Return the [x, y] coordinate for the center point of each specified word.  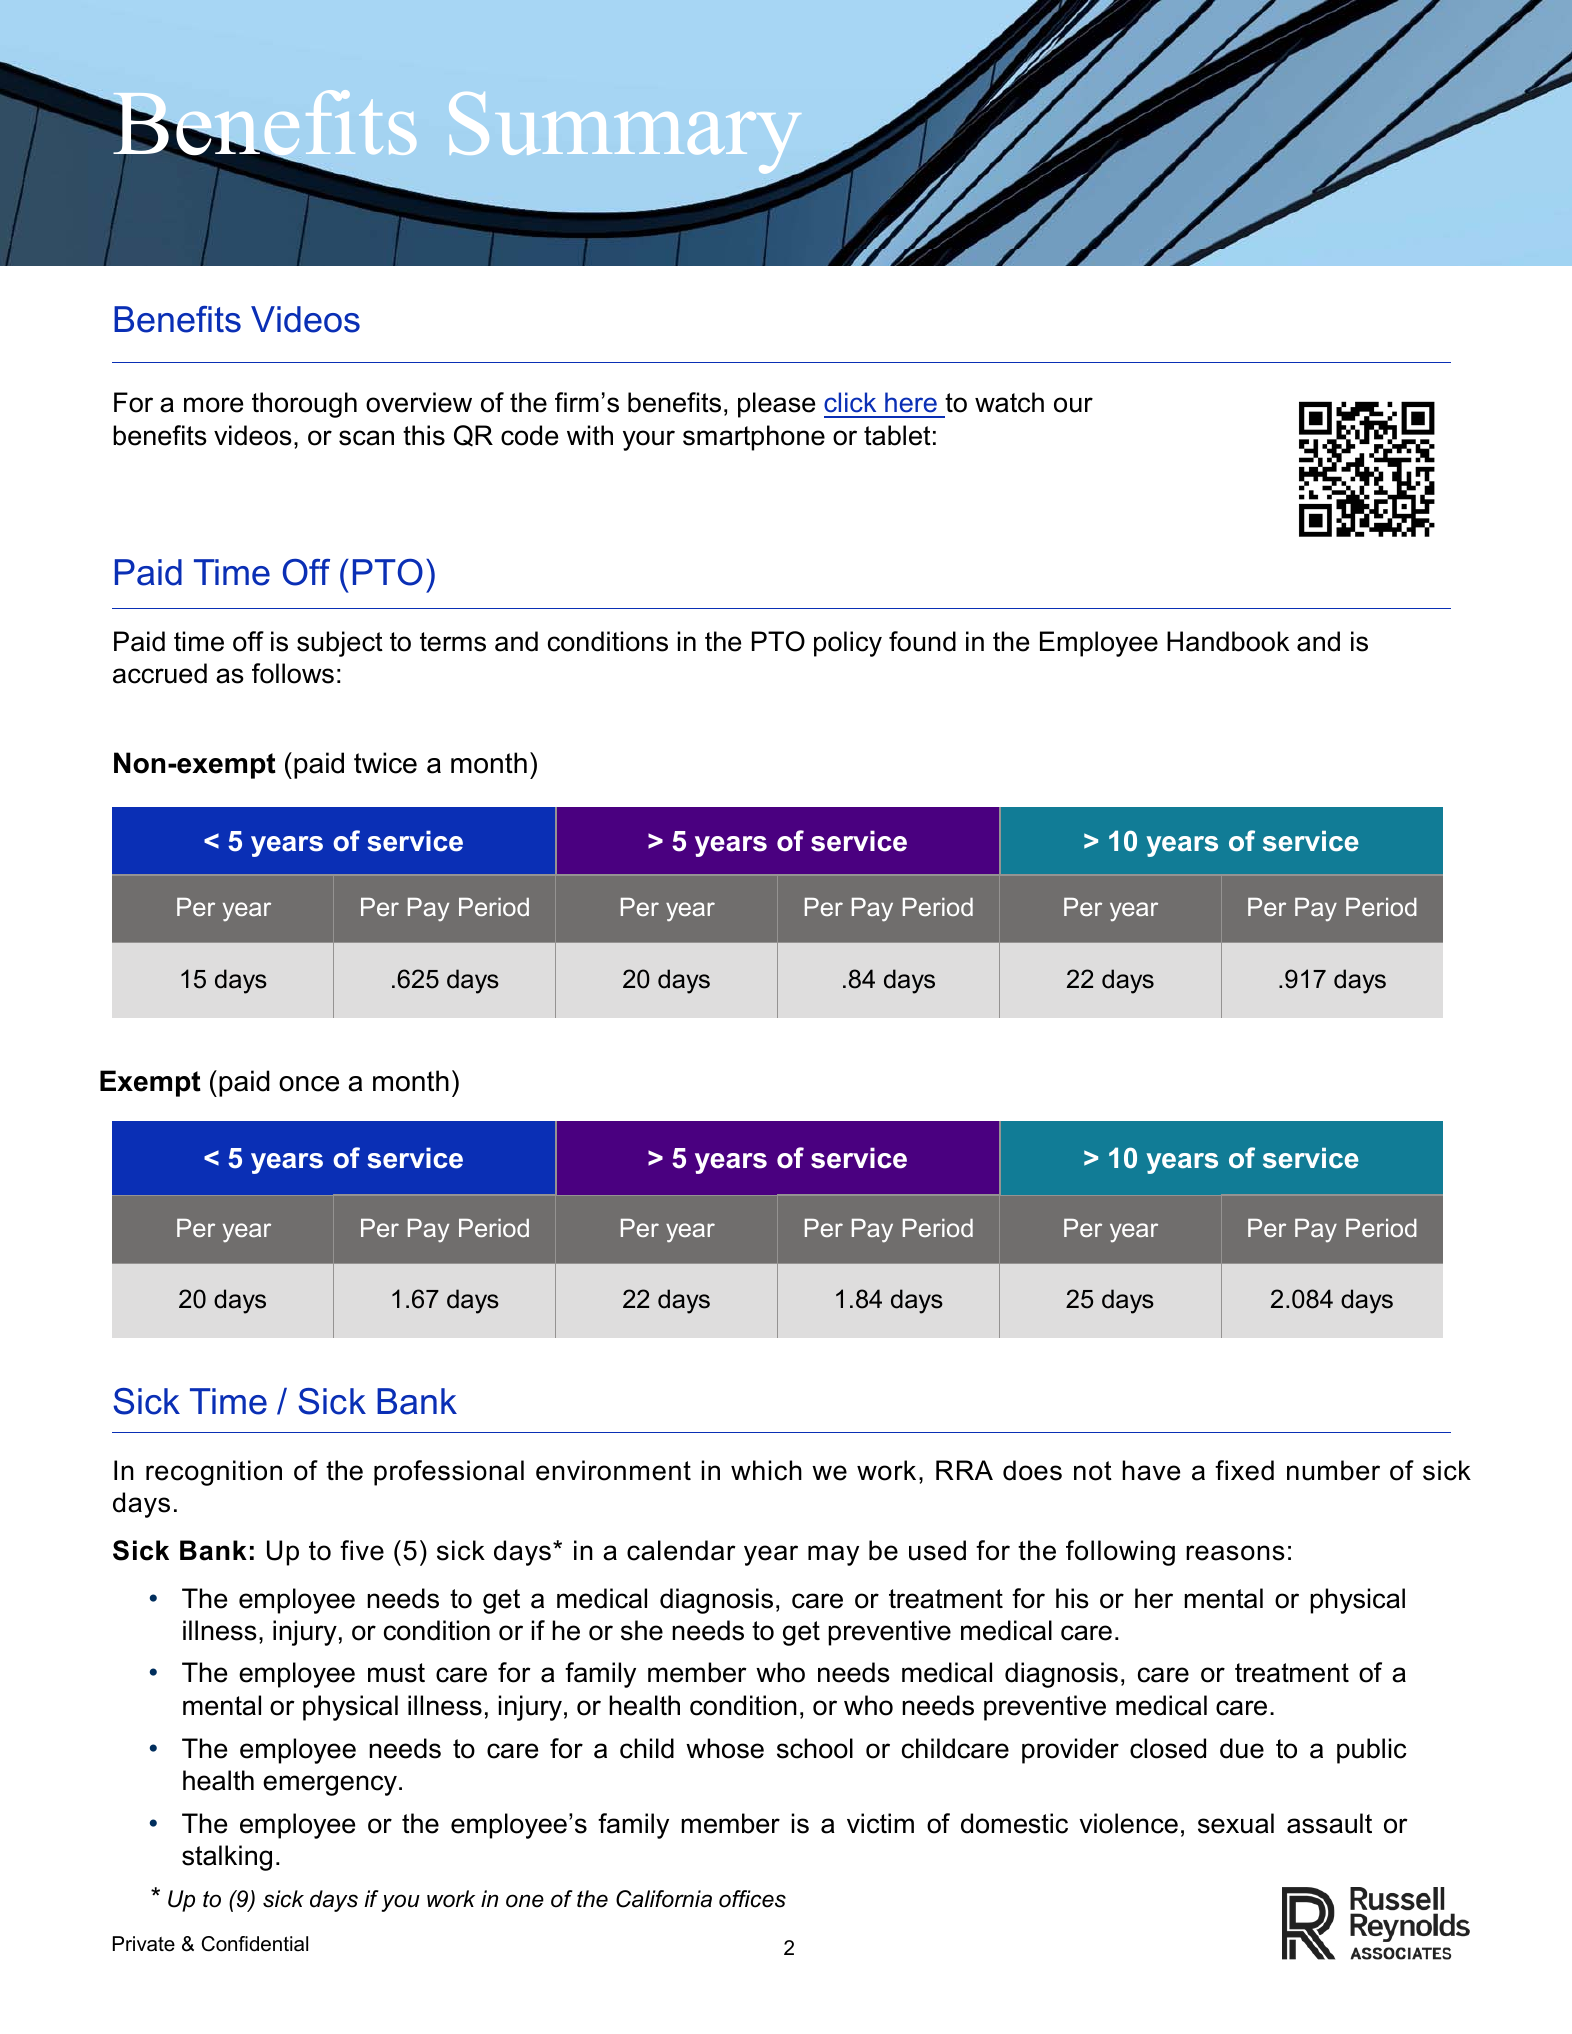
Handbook [1228, 641]
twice [385, 763]
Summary [627, 134]
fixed [1244, 1470]
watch [1009, 402]
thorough [304, 405]
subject [340, 644]
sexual [1236, 1823]
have [1151, 1470]
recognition [214, 1473]
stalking [227, 1858]
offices [752, 1899]
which [766, 1470]
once [309, 1084]
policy [848, 644]
